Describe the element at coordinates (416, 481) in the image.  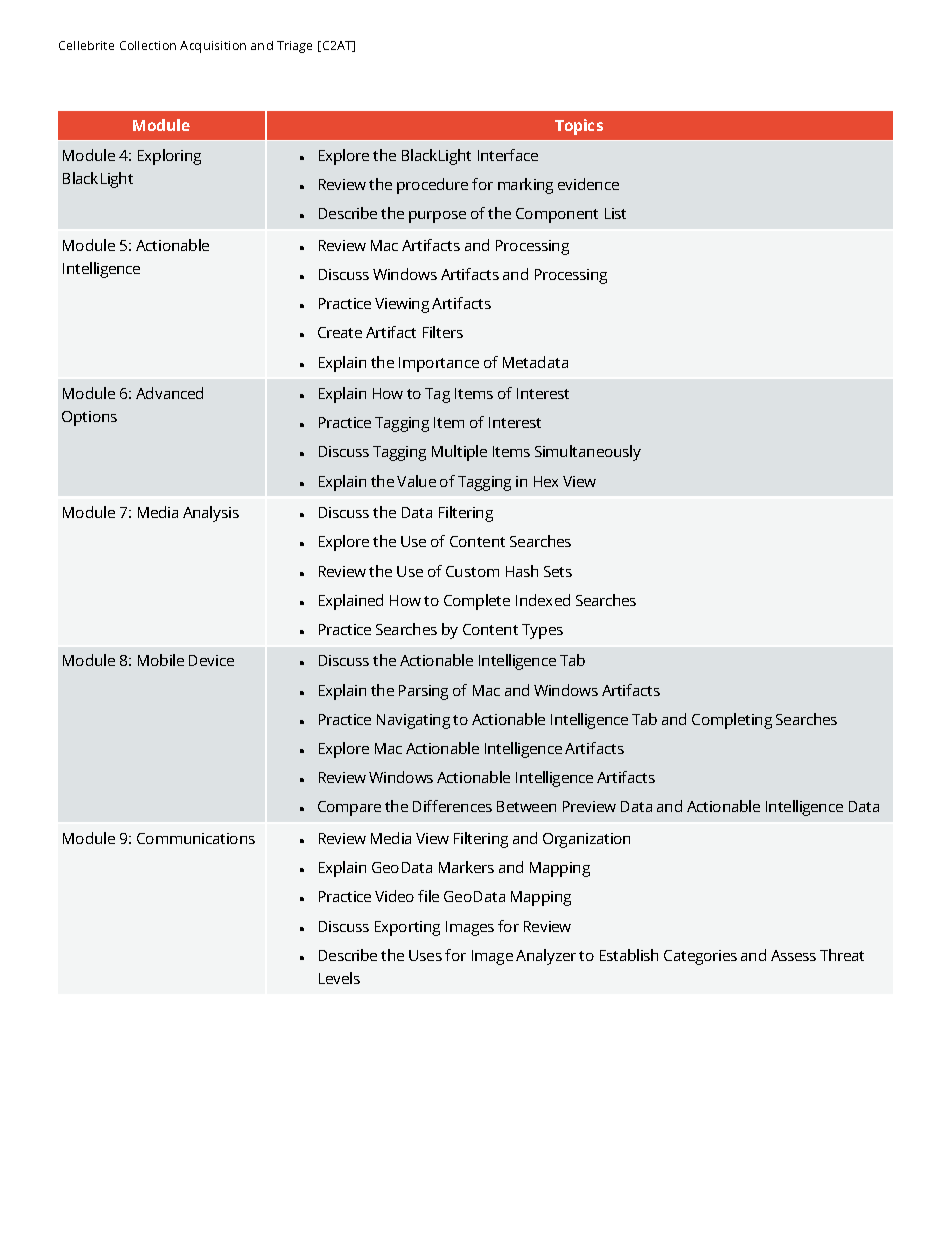
I see `Value` at that location.
